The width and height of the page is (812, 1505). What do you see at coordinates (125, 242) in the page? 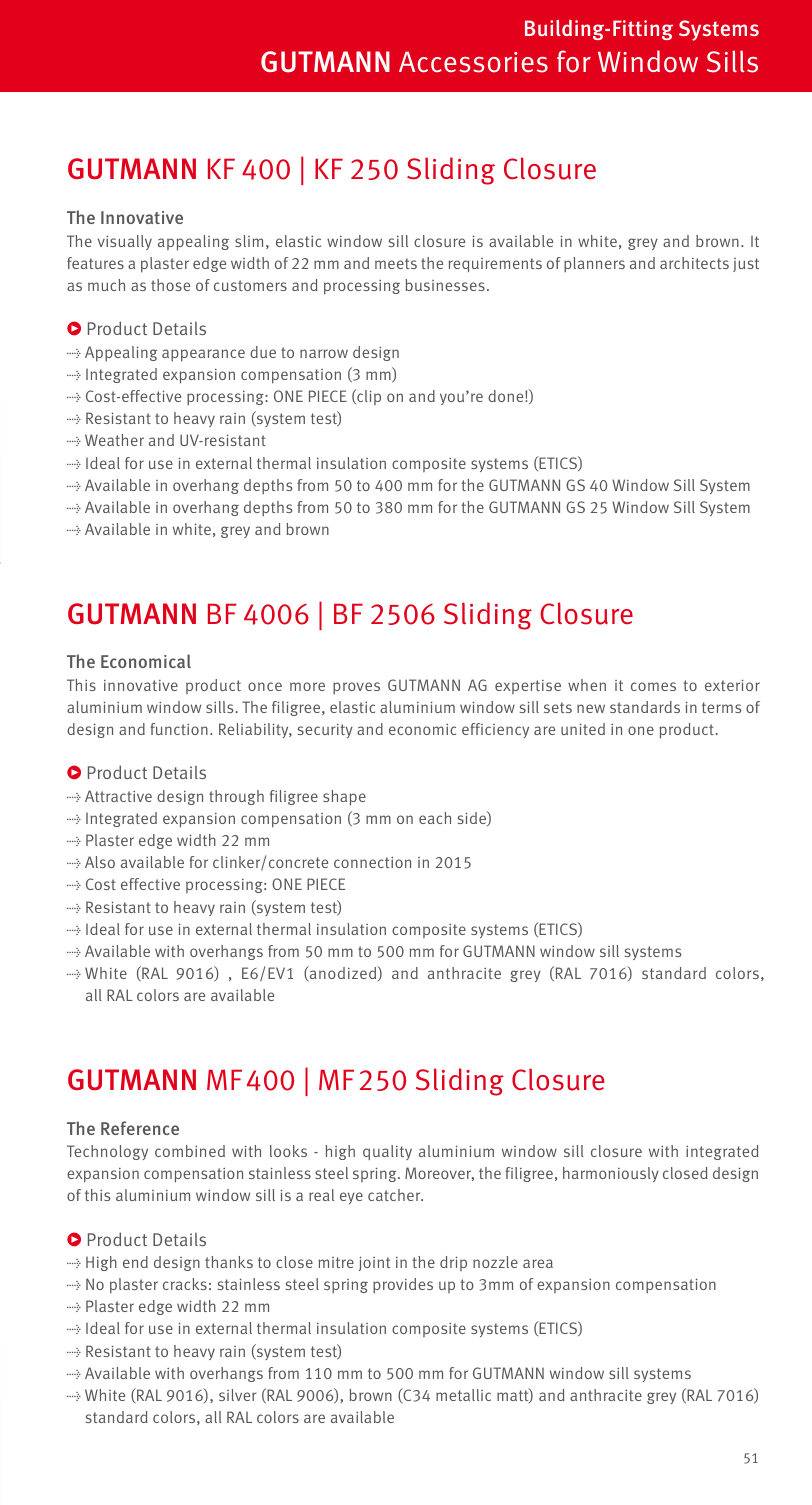
I see `visually` at bounding box center [125, 242].
